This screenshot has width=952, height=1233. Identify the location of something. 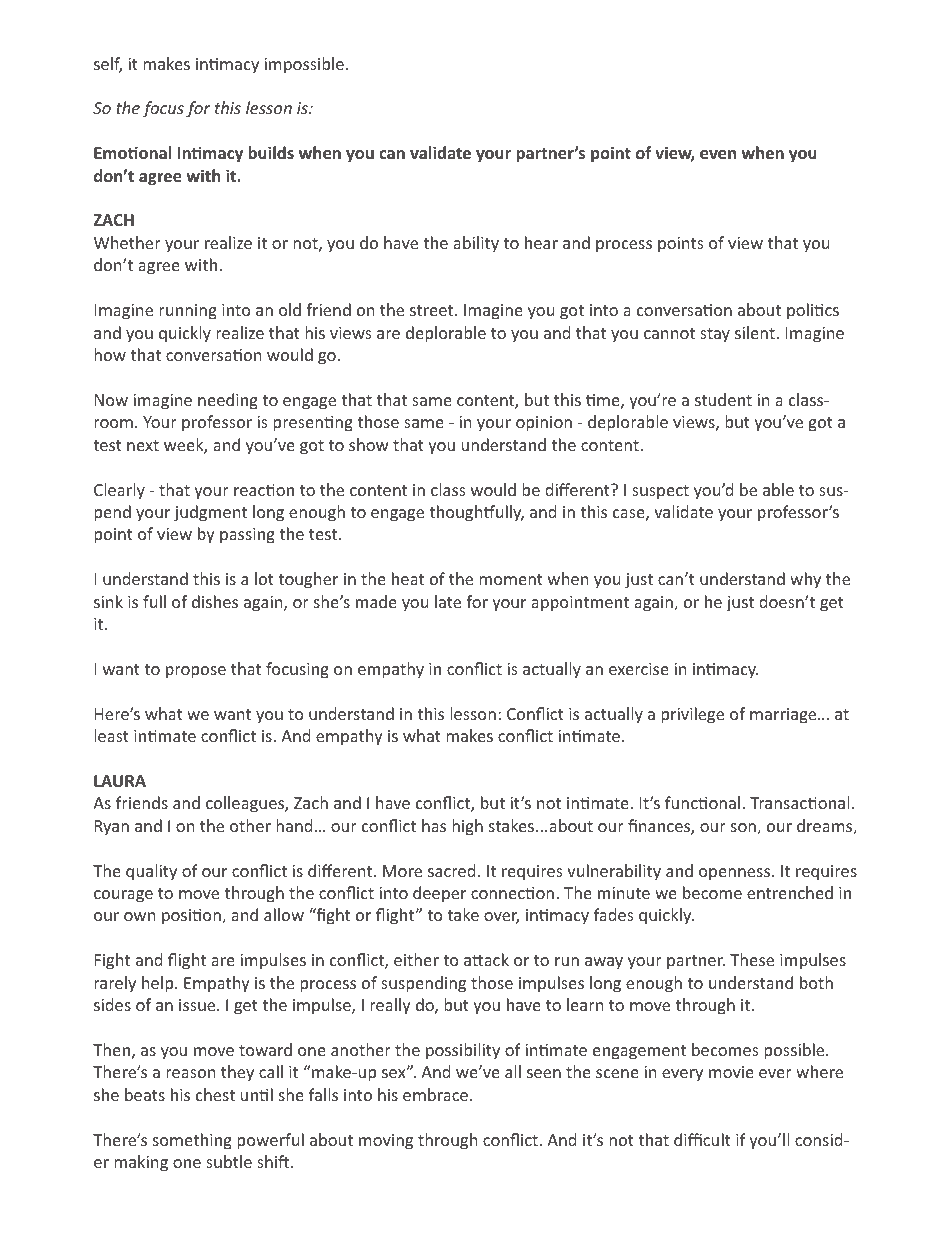
(192, 1141).
